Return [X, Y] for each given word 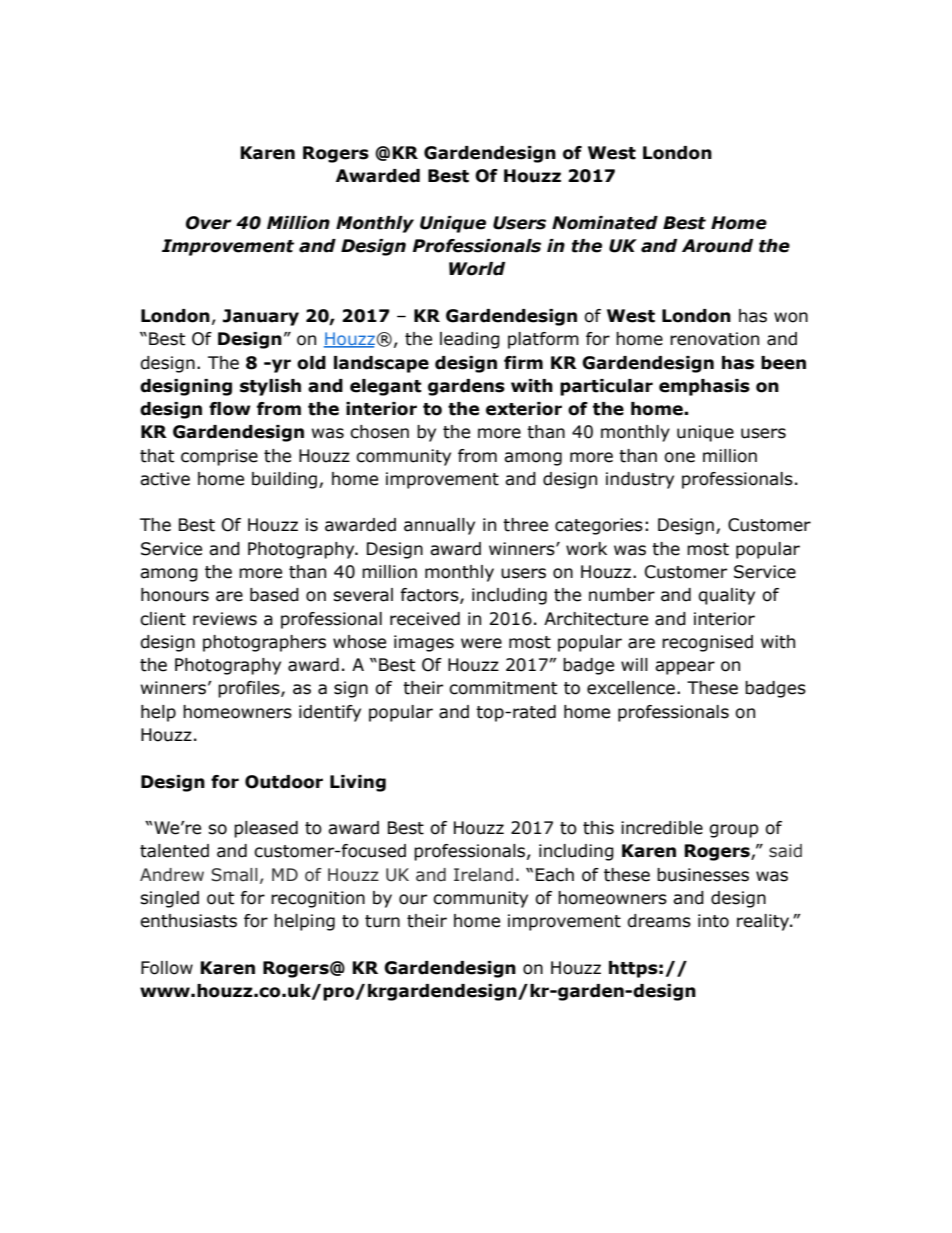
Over [209, 223]
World [477, 269]
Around [717, 246]
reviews [225, 619]
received [425, 619]
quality [726, 596]
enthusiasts [188, 921]
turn [382, 921]
